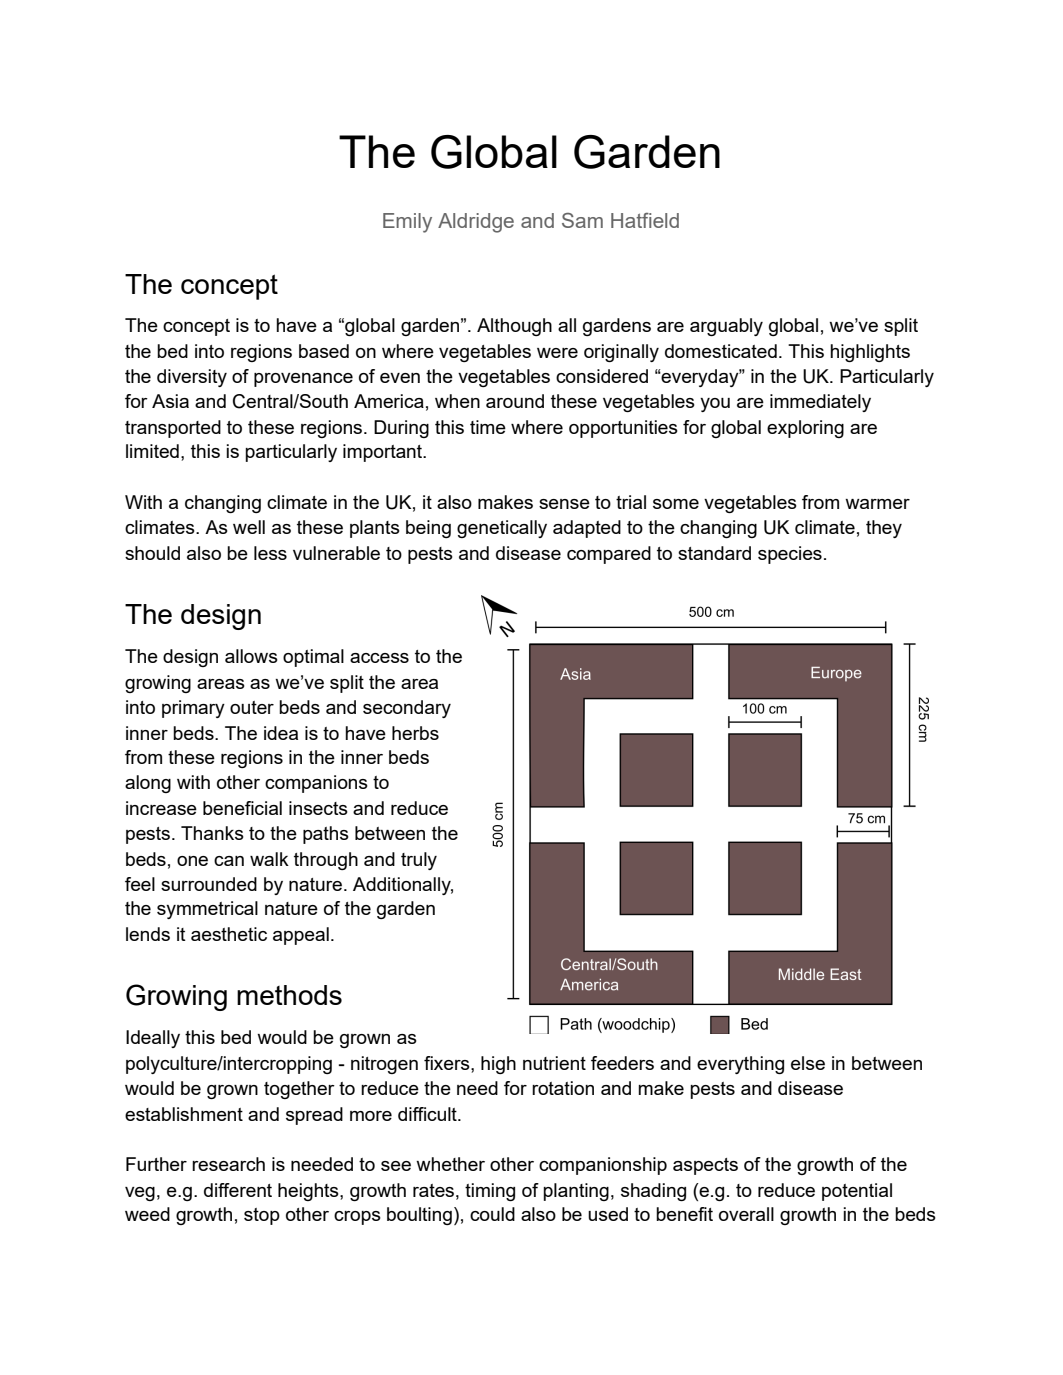 This document has width=1063, height=1375. Describe the element at coordinates (808, 1063) in the document. I see `else` at that location.
